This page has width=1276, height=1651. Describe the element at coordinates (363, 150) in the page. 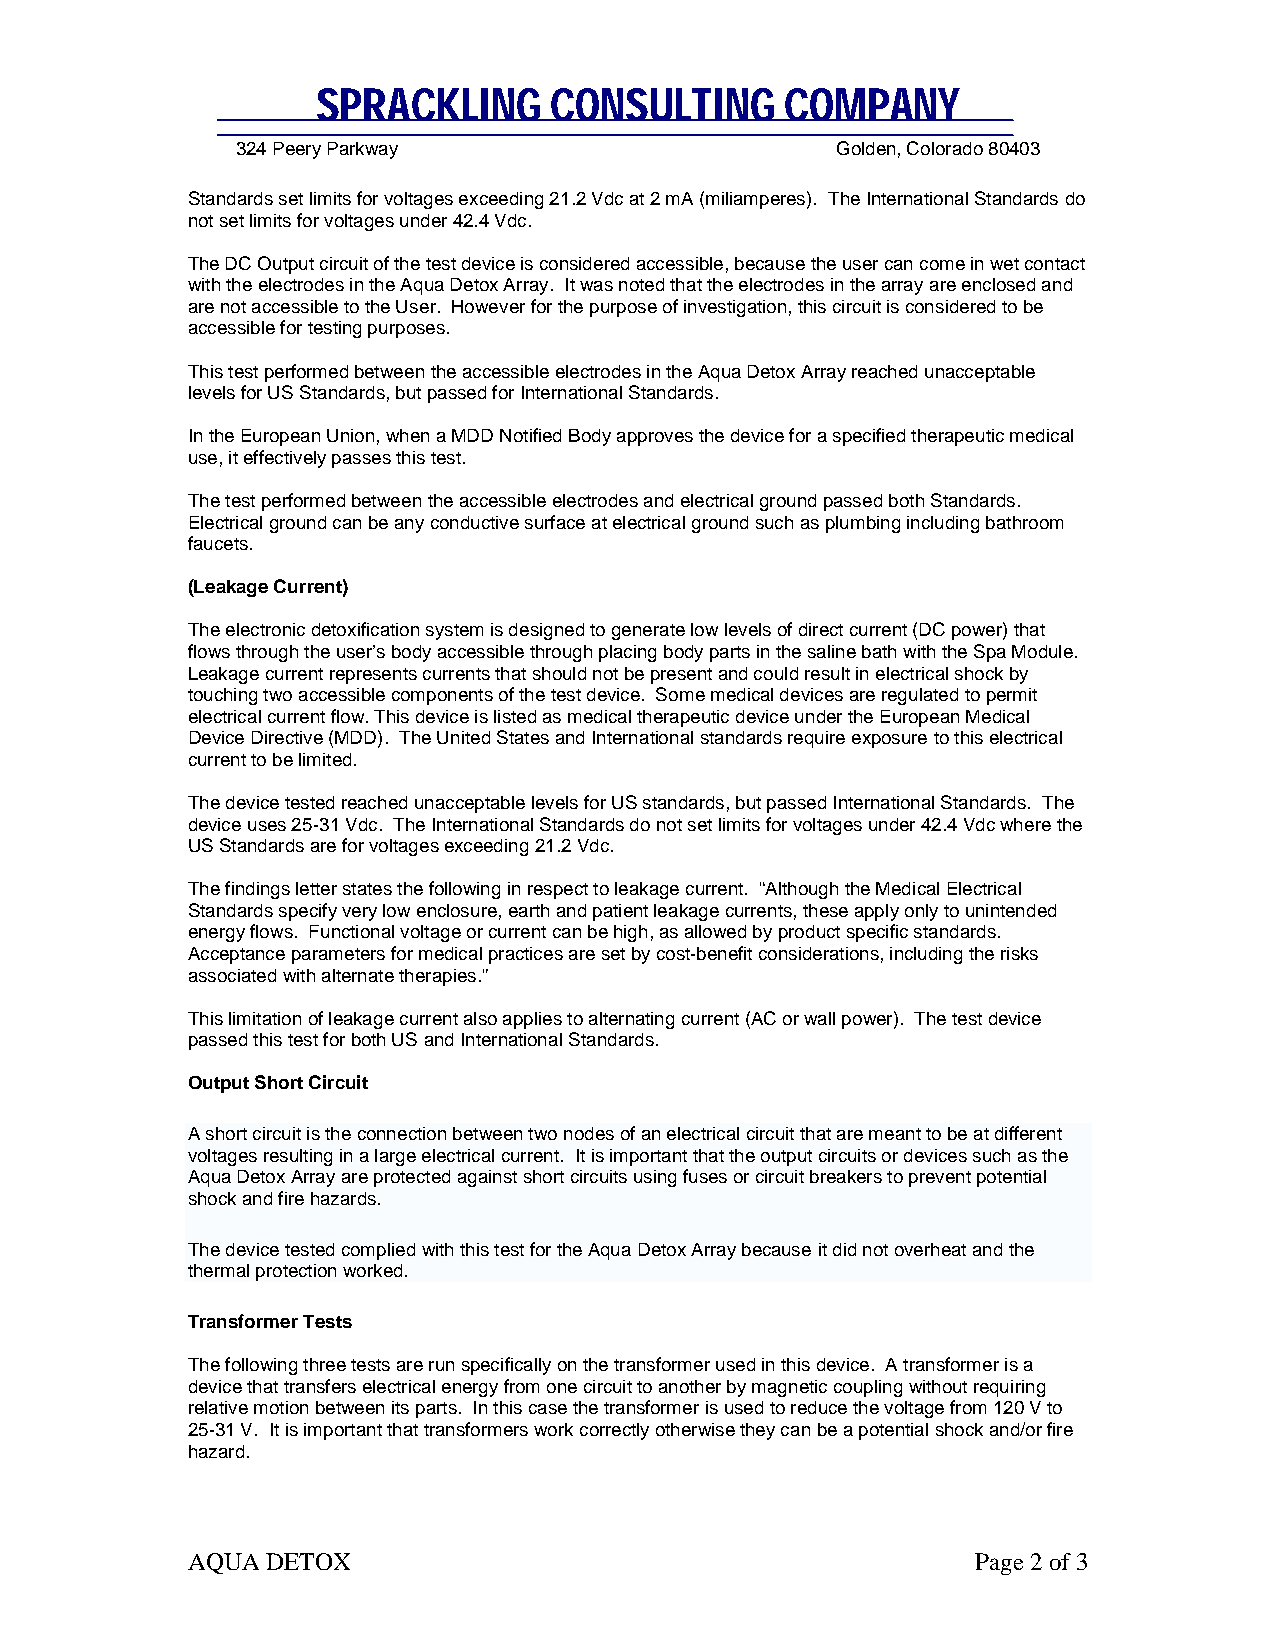

I see `Parkway` at that location.
